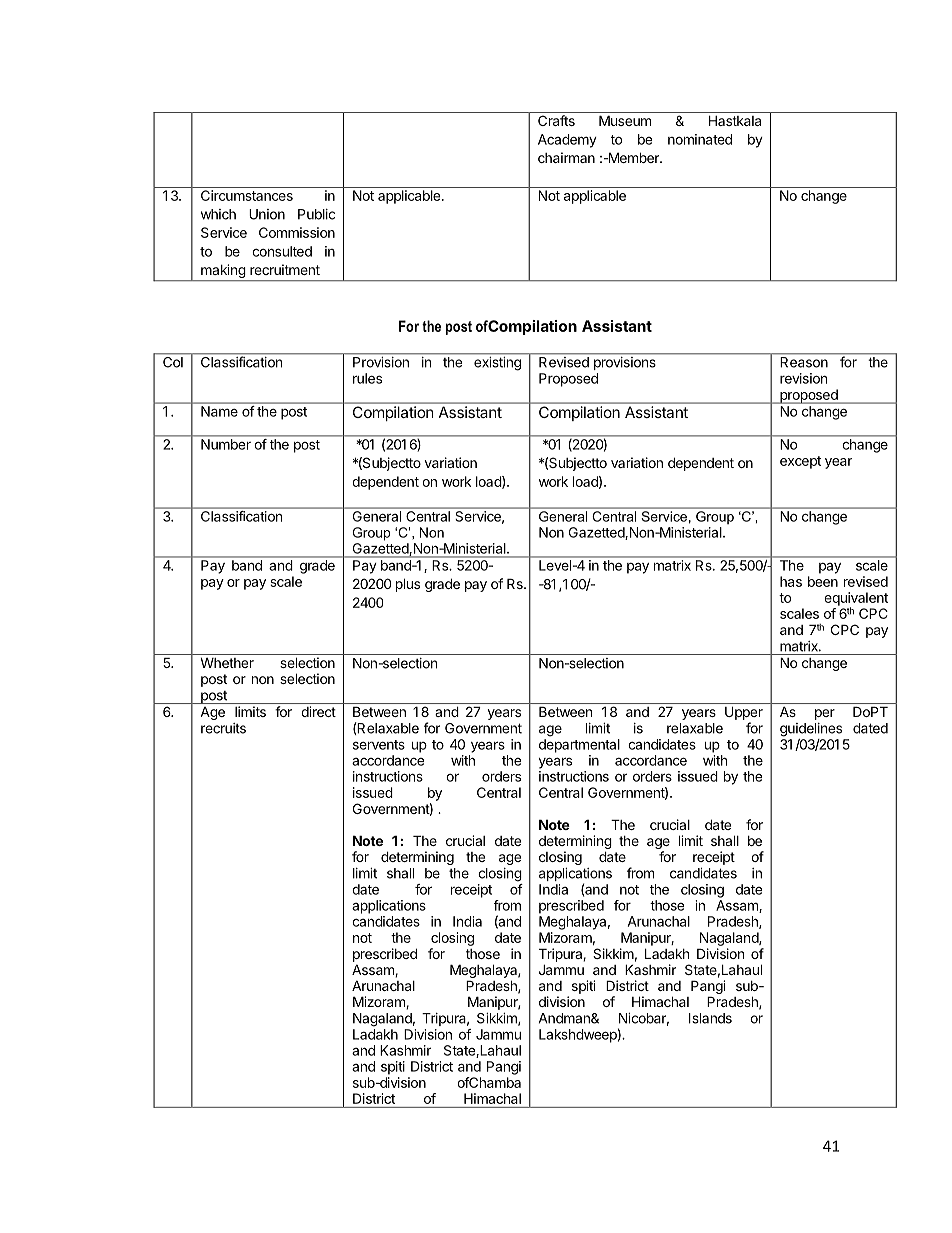  Describe the element at coordinates (408, 585) in the image. I see `plus` at that location.
